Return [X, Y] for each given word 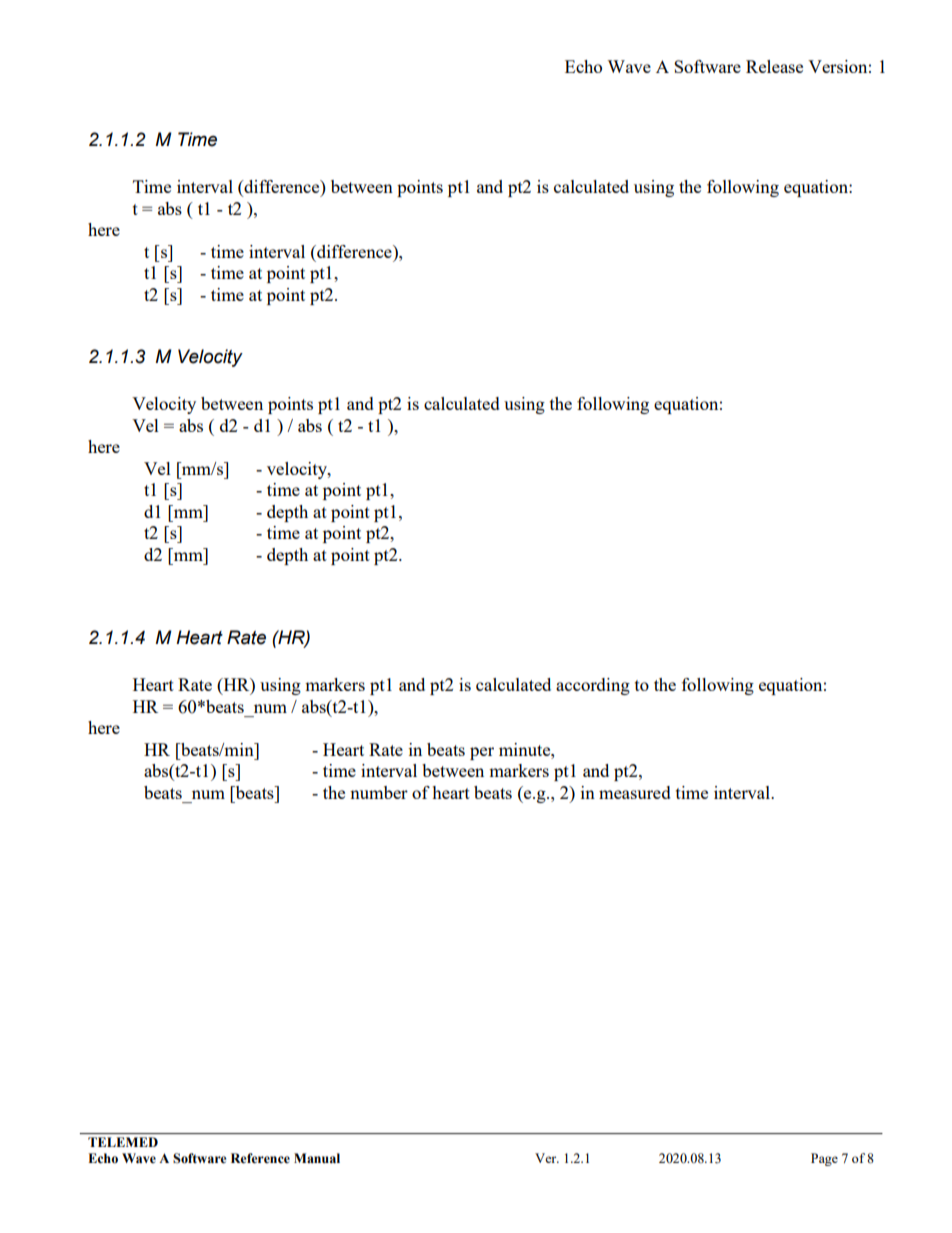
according [593, 686]
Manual [317, 1158]
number [379, 792]
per [482, 753]
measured [635, 792]
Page [824, 1159]
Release [774, 66]
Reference [260, 1158]
